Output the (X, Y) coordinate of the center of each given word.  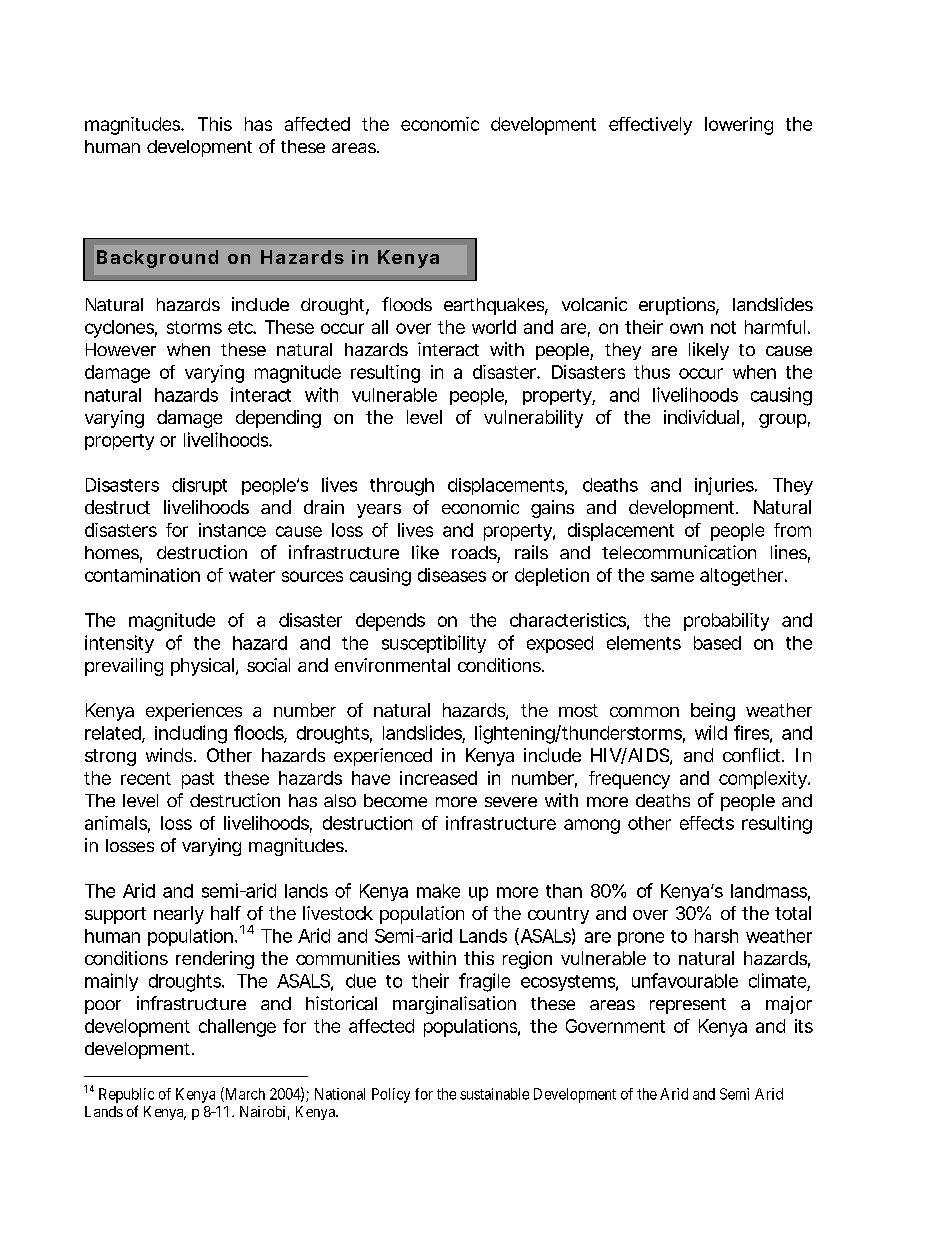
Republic (126, 1095)
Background (157, 259)
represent (688, 1006)
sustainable (494, 1094)
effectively (650, 126)
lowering (739, 126)
